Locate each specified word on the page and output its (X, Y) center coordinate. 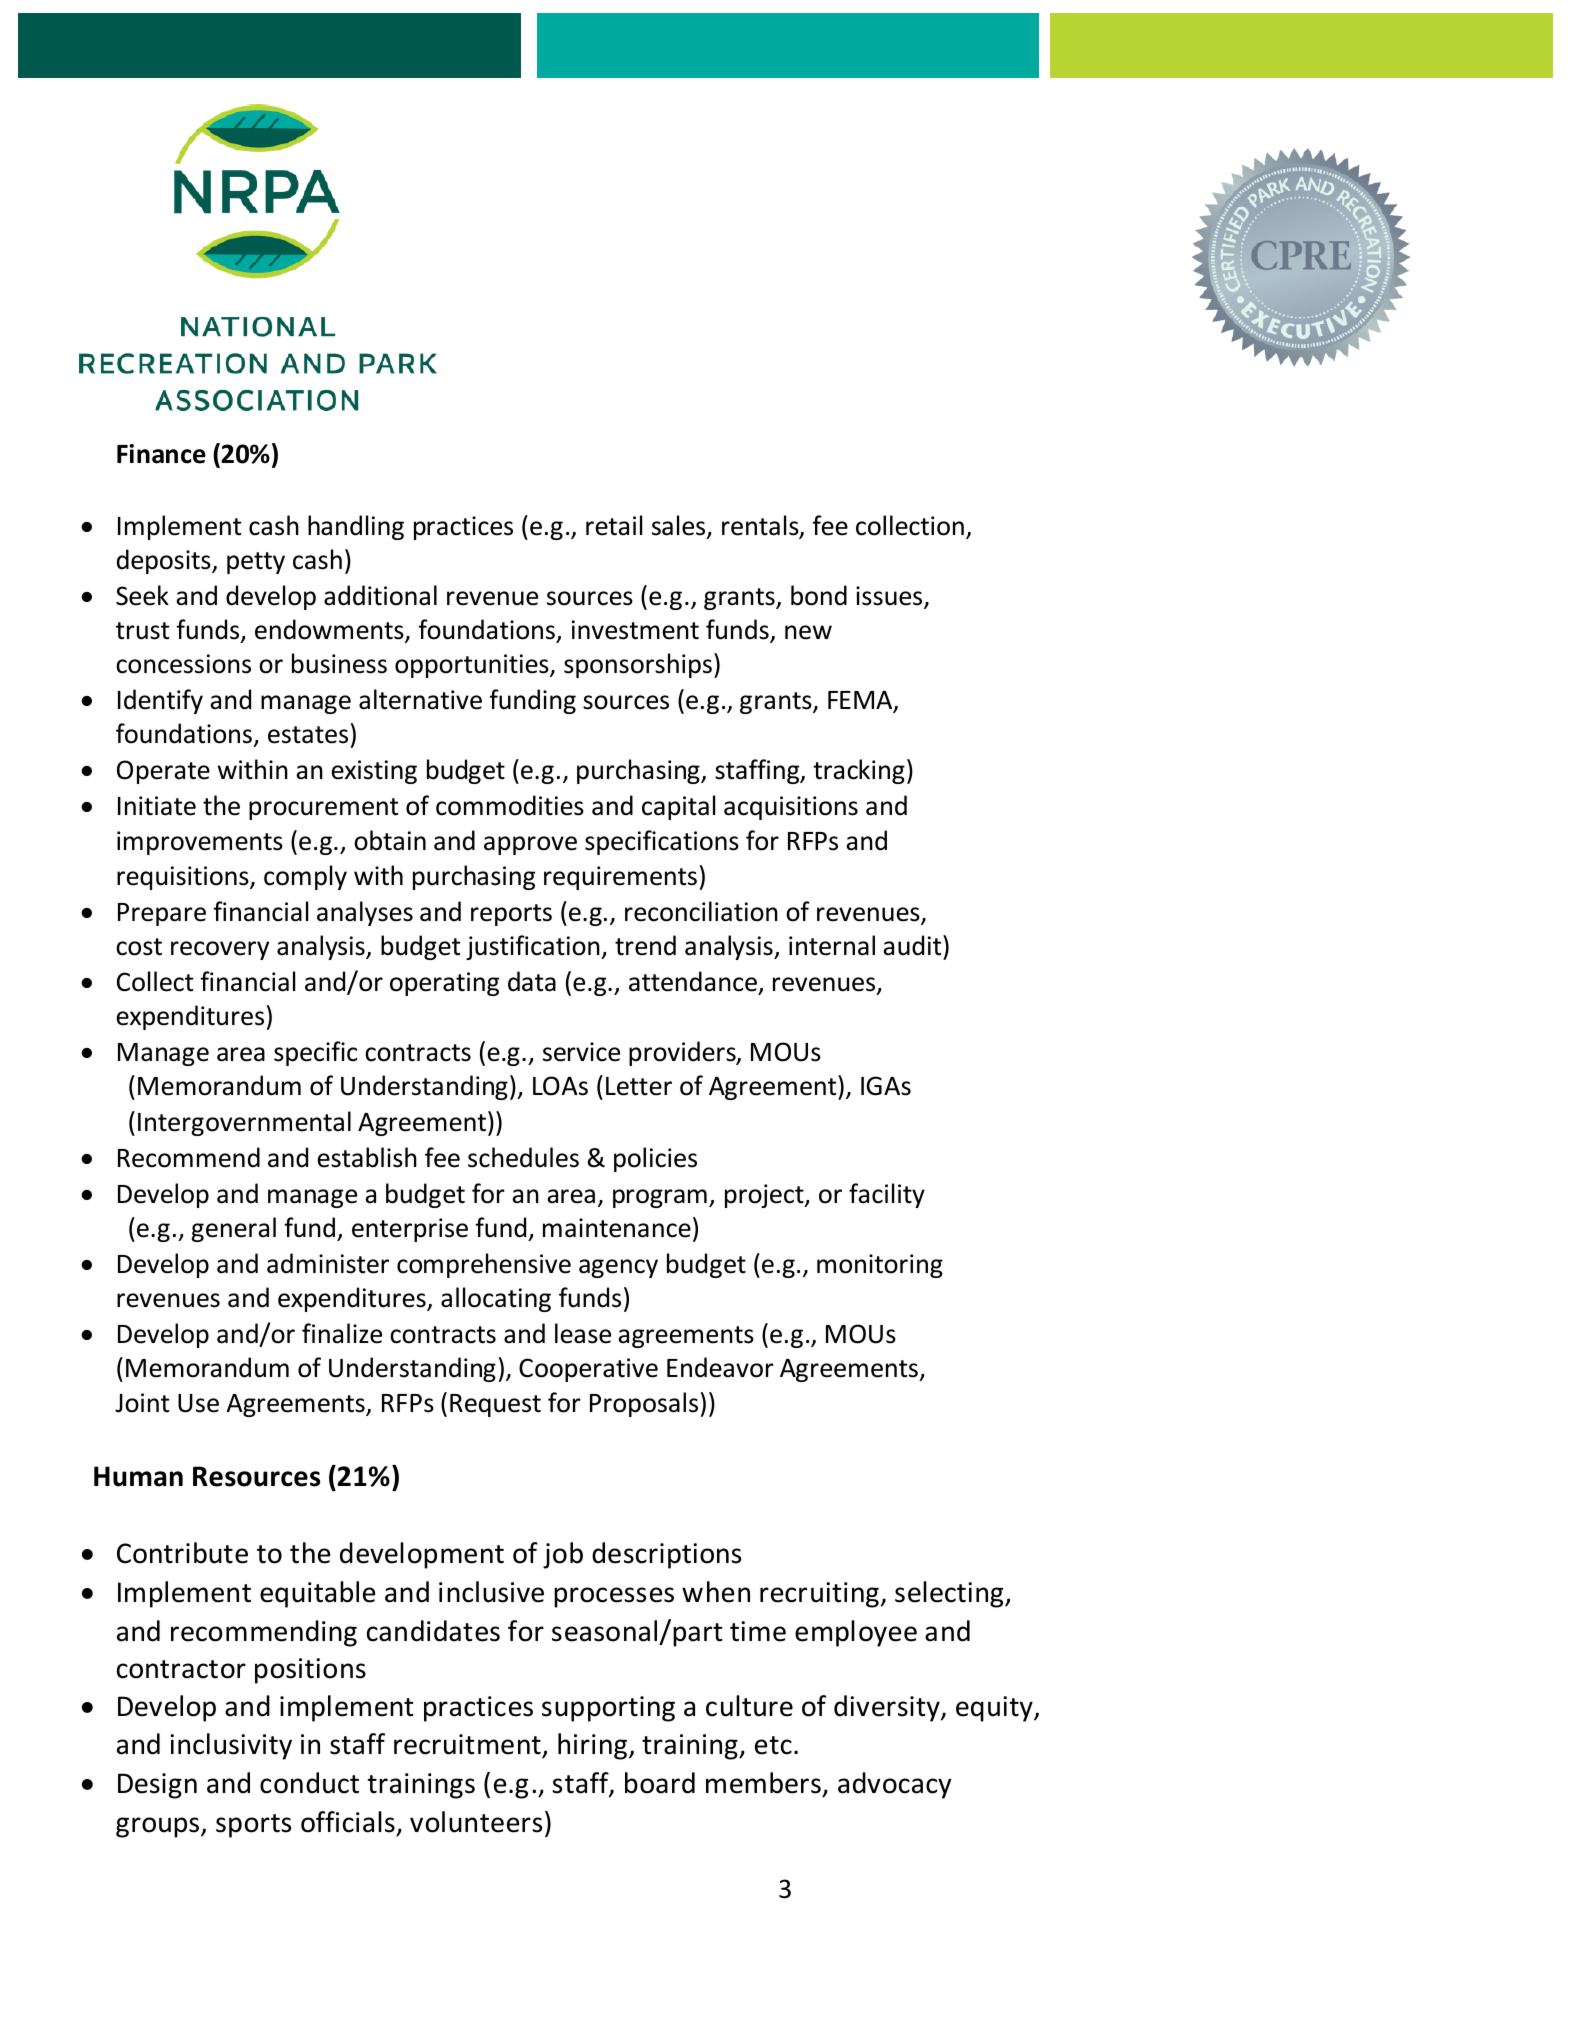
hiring (592, 1746)
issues (890, 597)
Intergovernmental (244, 1123)
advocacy (895, 1785)
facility (887, 1195)
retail (614, 525)
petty (256, 563)
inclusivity (231, 1746)
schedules (523, 1157)
